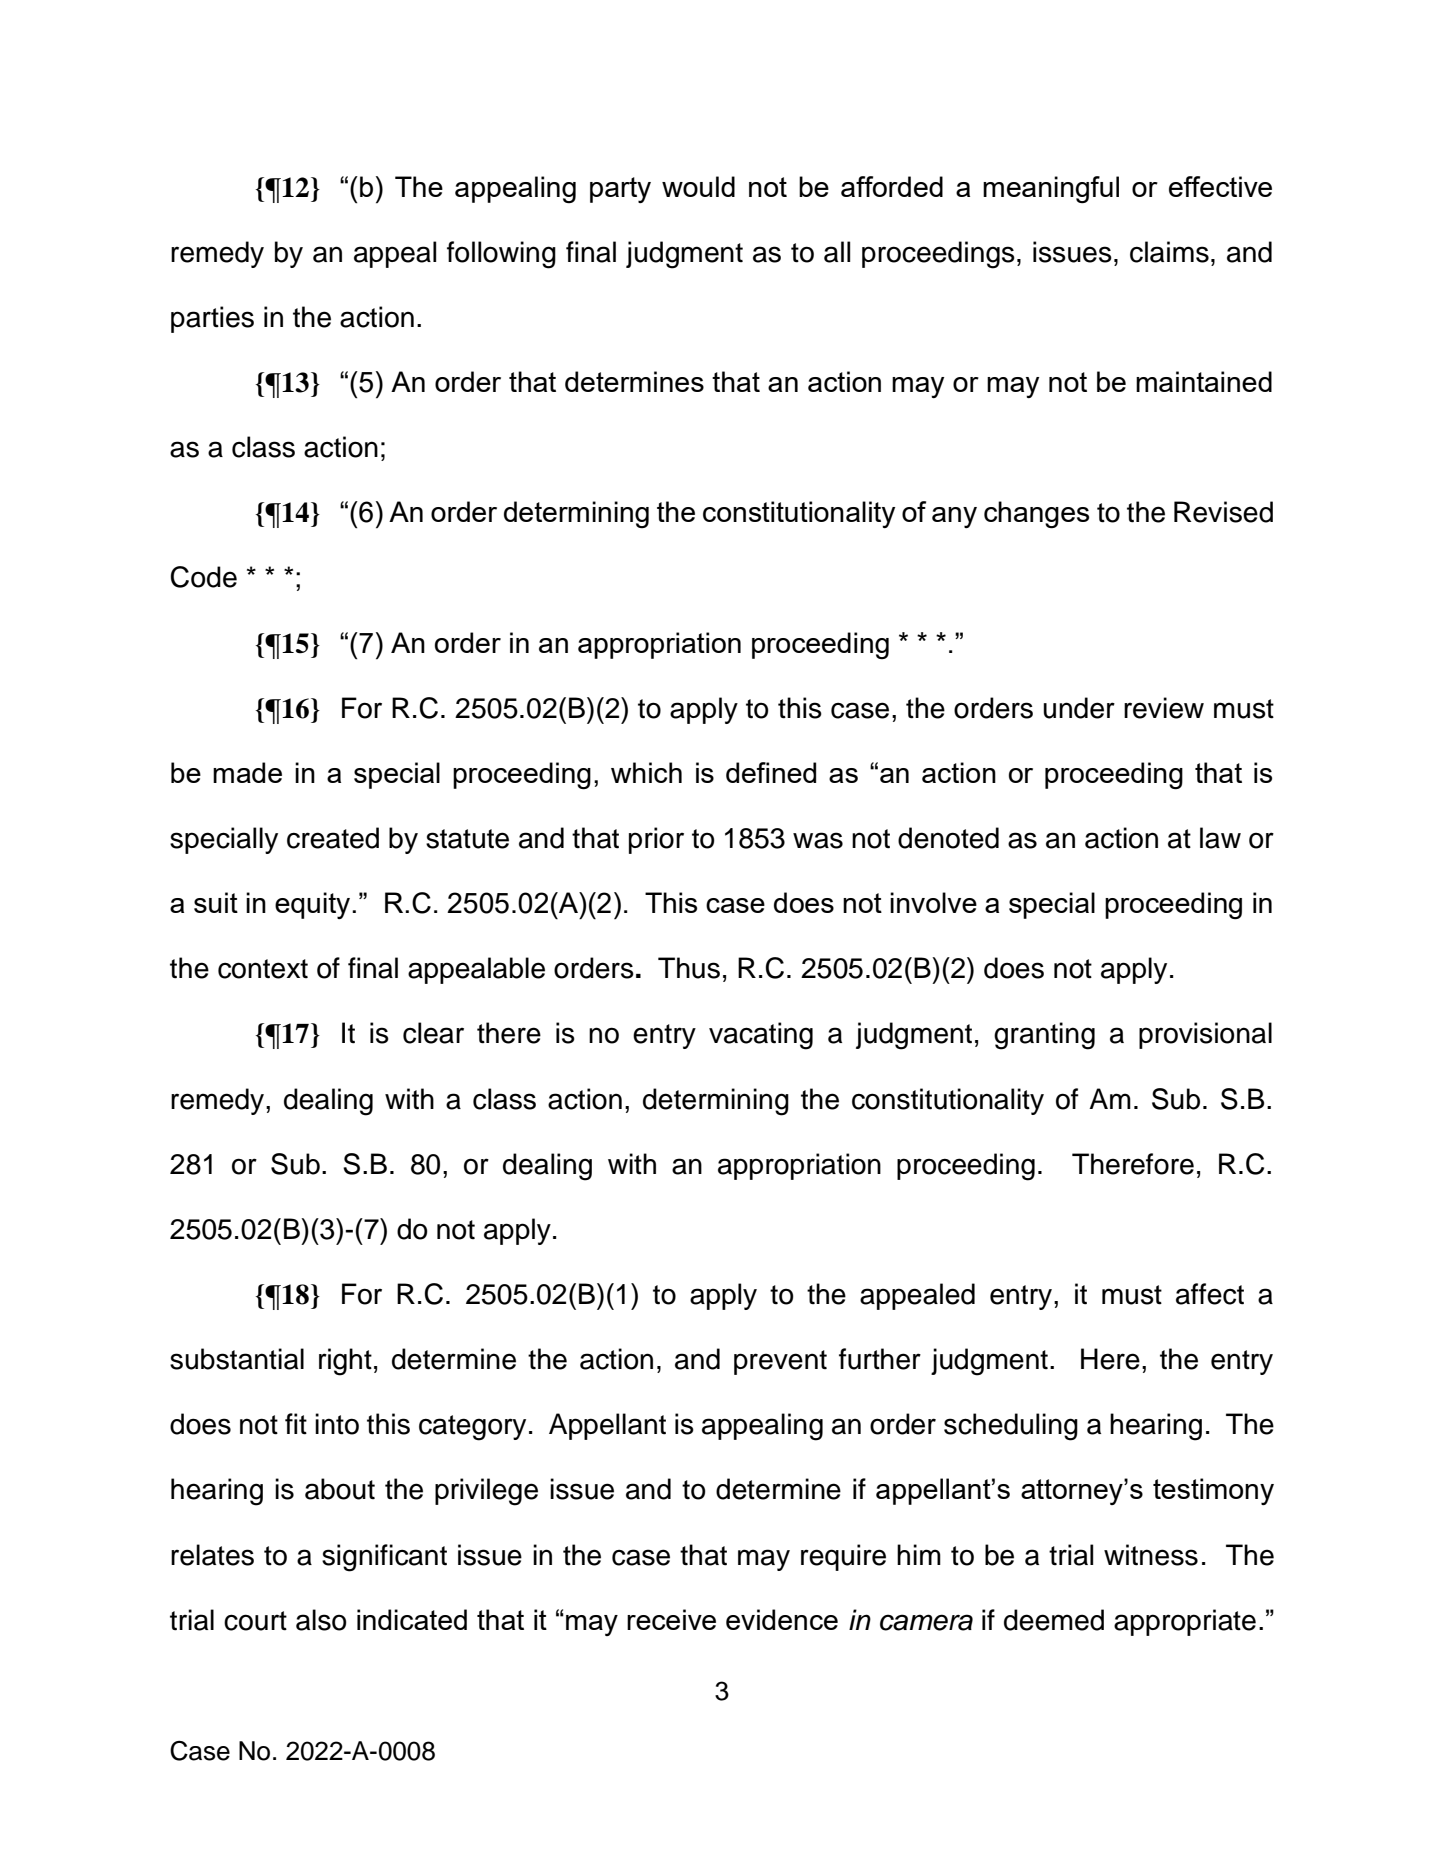  What do you see at coordinates (212, 319) in the screenshot?
I see `parties` at bounding box center [212, 319].
